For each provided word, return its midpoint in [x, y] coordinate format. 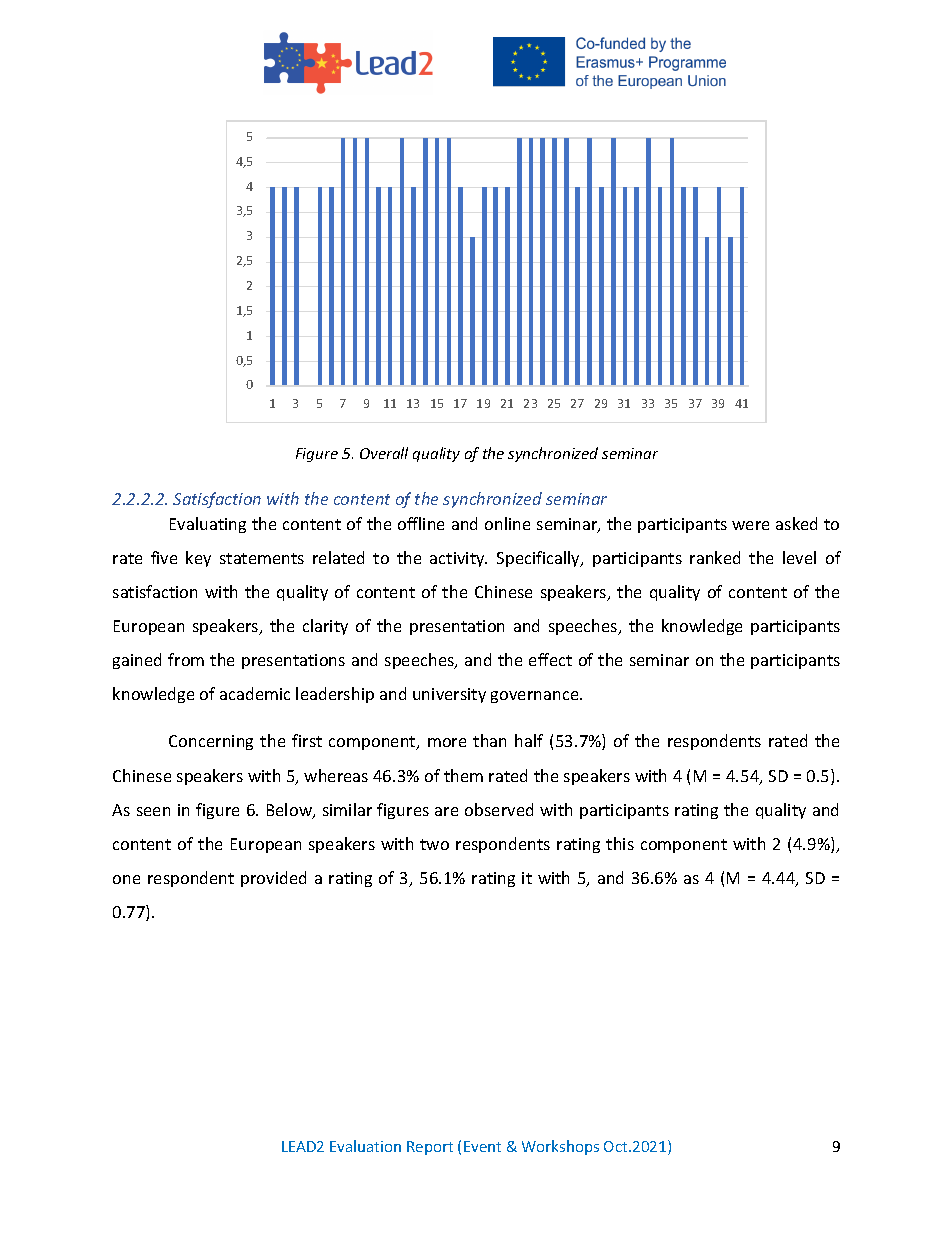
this [620, 843]
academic [255, 693]
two [434, 844]
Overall [384, 453]
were [750, 525]
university [449, 695]
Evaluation [365, 1146]
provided [273, 879]
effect [550, 659]
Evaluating [208, 525]
